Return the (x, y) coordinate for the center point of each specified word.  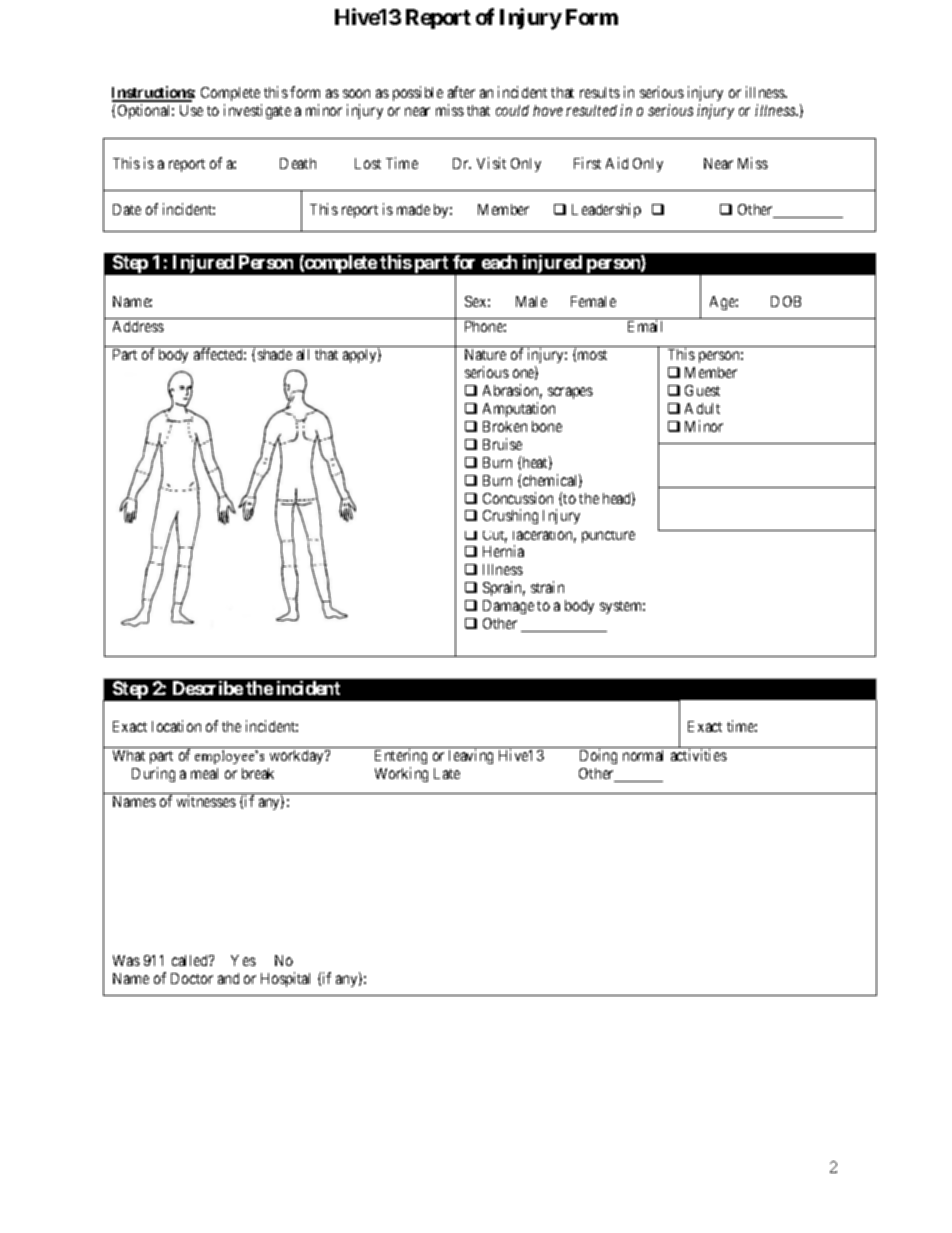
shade (275, 354)
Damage (508, 607)
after (461, 92)
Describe (208, 688)
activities (699, 755)
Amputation (519, 409)
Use (191, 110)
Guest (702, 390)
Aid (617, 163)
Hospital (285, 979)
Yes (243, 960)
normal (643, 755)
